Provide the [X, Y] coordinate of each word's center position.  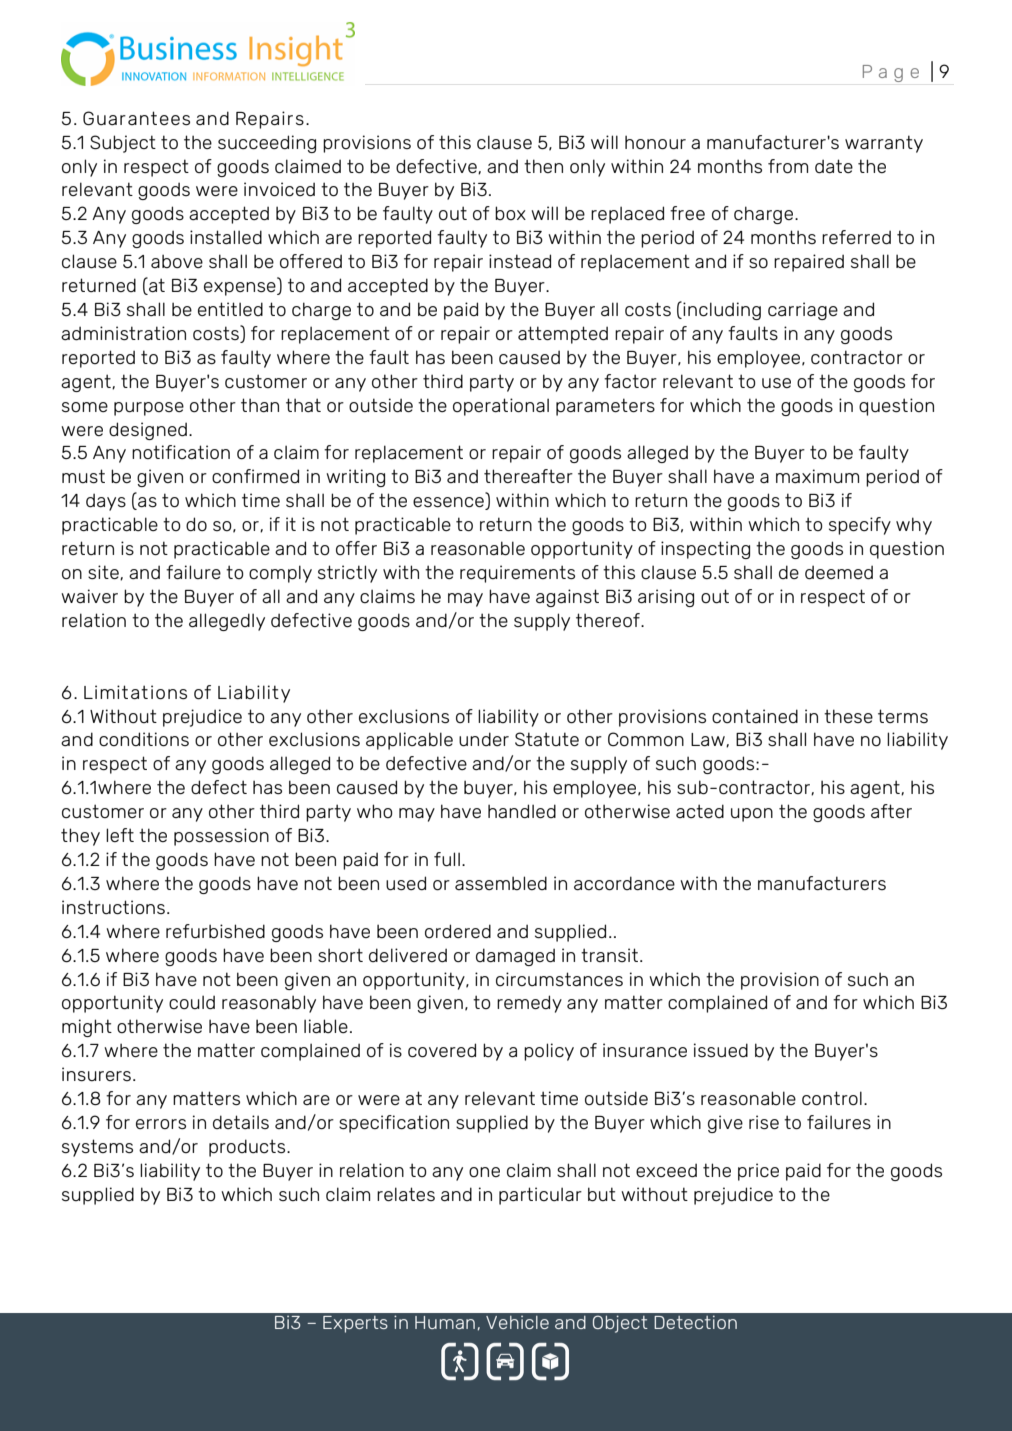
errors [161, 1124]
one [484, 1172]
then [543, 166]
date [834, 166]
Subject [123, 144]
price [758, 1172]
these [848, 716]
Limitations [135, 692]
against [567, 598]
